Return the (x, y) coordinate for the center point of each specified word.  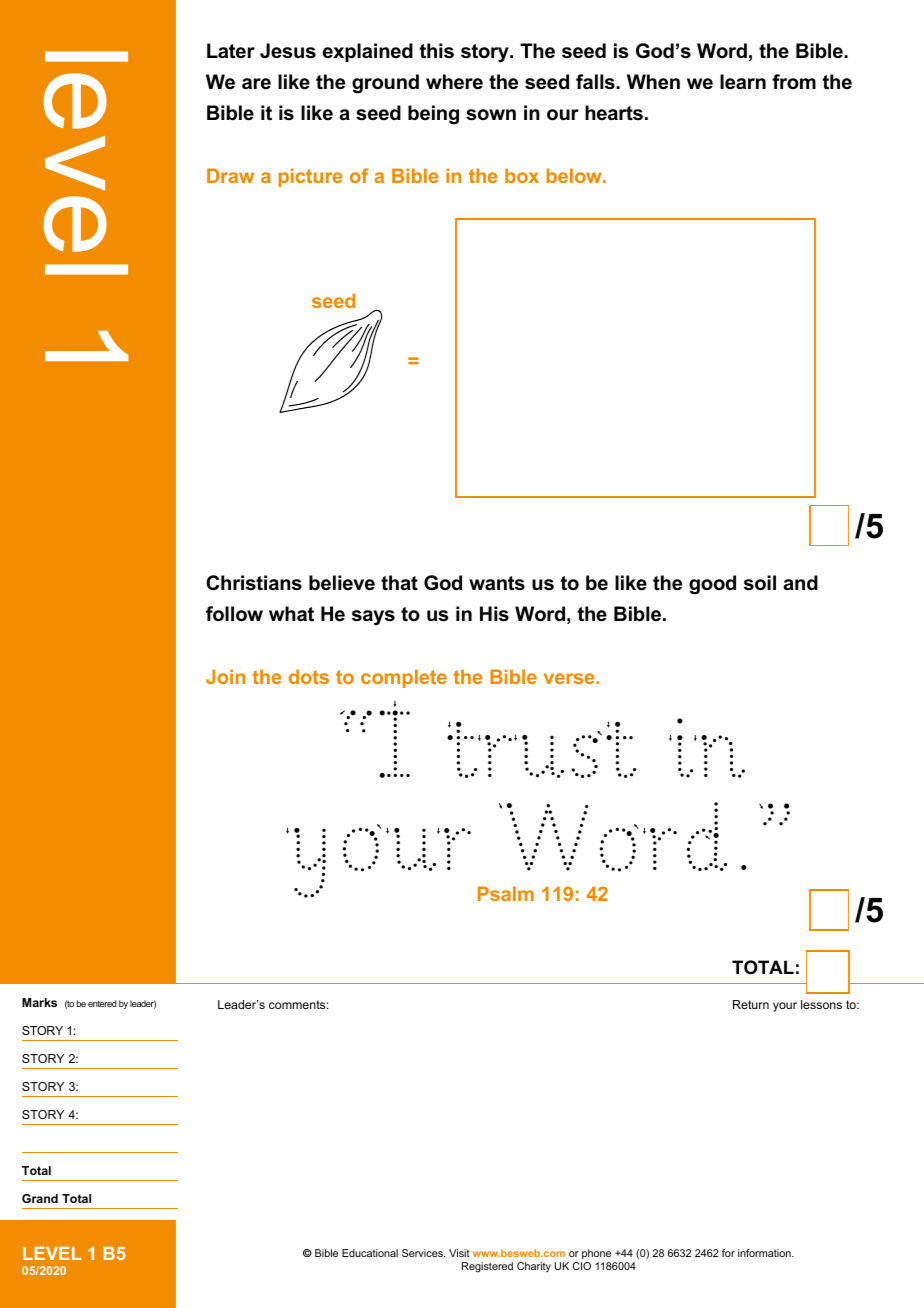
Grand (40, 1198)
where (454, 82)
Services (423, 1253)
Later (231, 51)
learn (743, 82)
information (765, 1253)
